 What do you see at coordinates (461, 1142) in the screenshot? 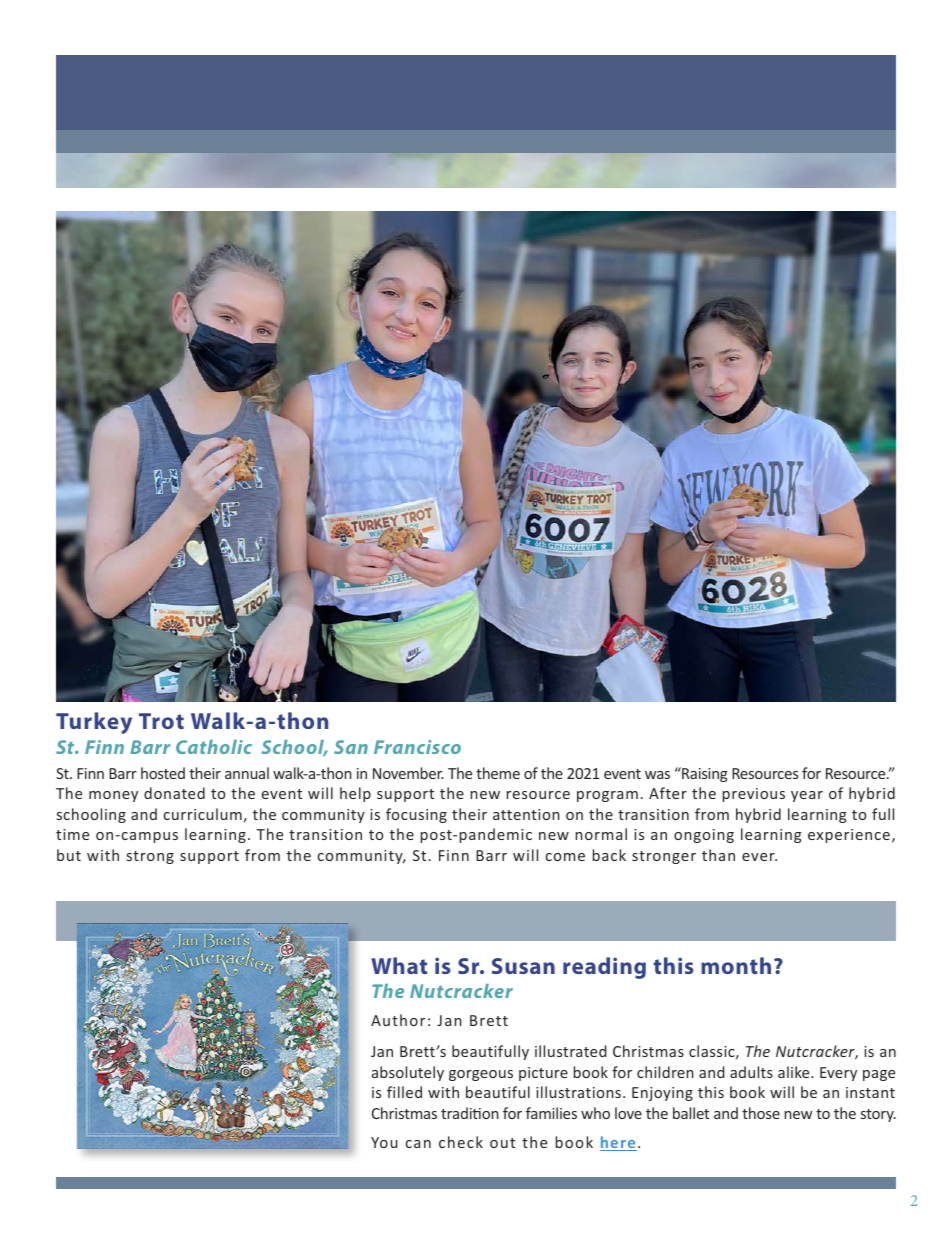
I see `check` at bounding box center [461, 1142].
